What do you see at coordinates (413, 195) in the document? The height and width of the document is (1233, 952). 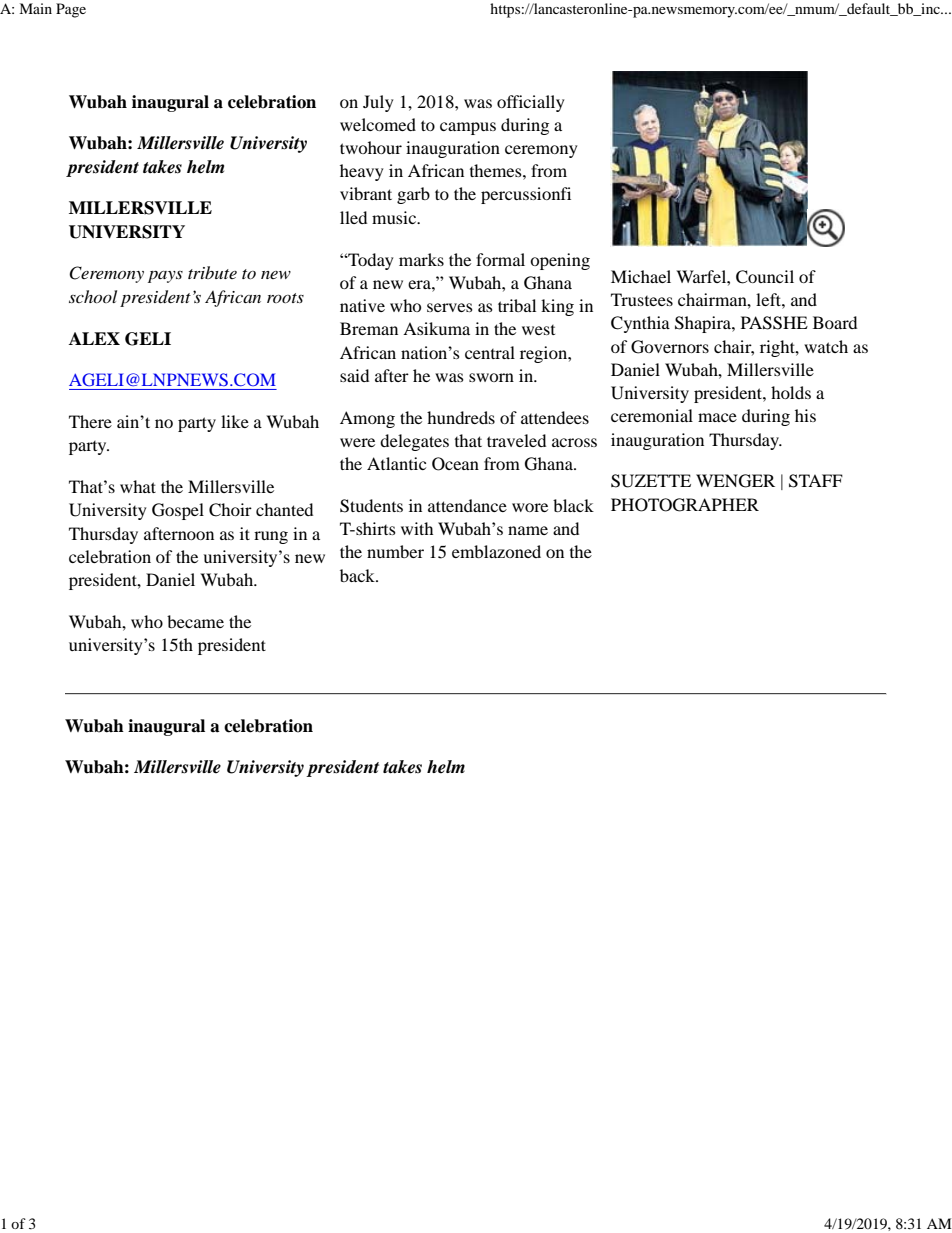 I see `garb` at bounding box center [413, 195].
